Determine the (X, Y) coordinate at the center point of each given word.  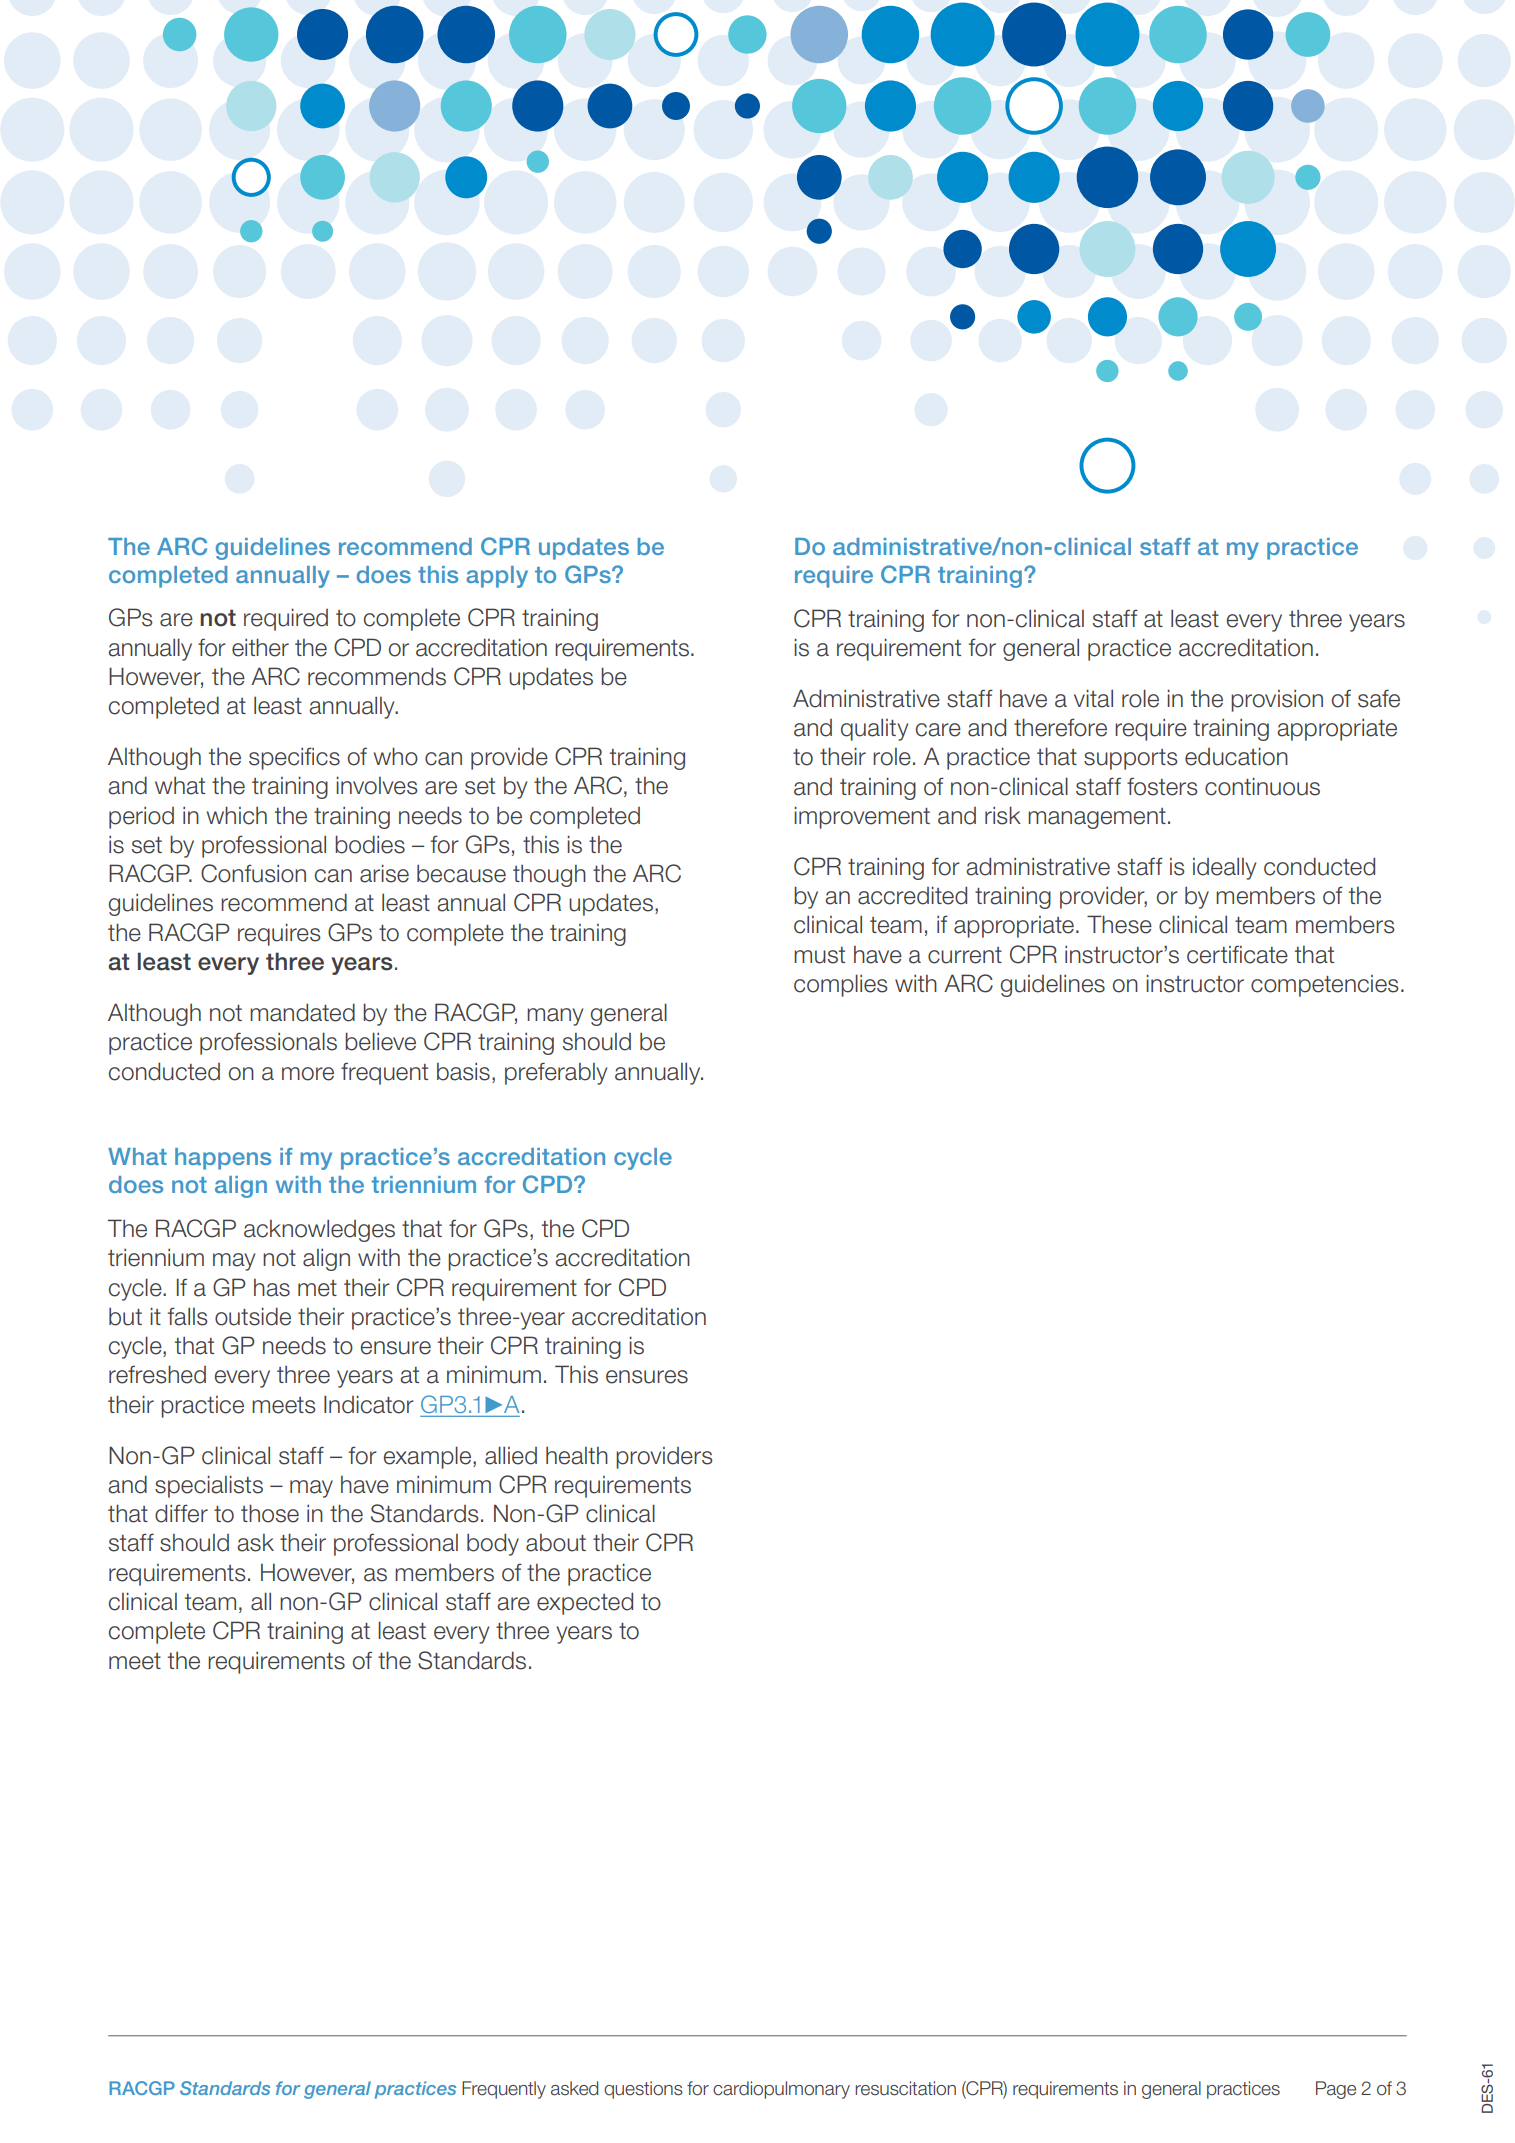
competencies (1325, 986)
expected (585, 1603)
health (577, 1455)
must (819, 955)
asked (574, 2088)
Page (1336, 2090)
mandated (302, 1012)
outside (253, 1316)
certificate (1237, 954)
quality (874, 729)
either (260, 647)
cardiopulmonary (781, 2090)
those (270, 1513)
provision (1277, 700)
